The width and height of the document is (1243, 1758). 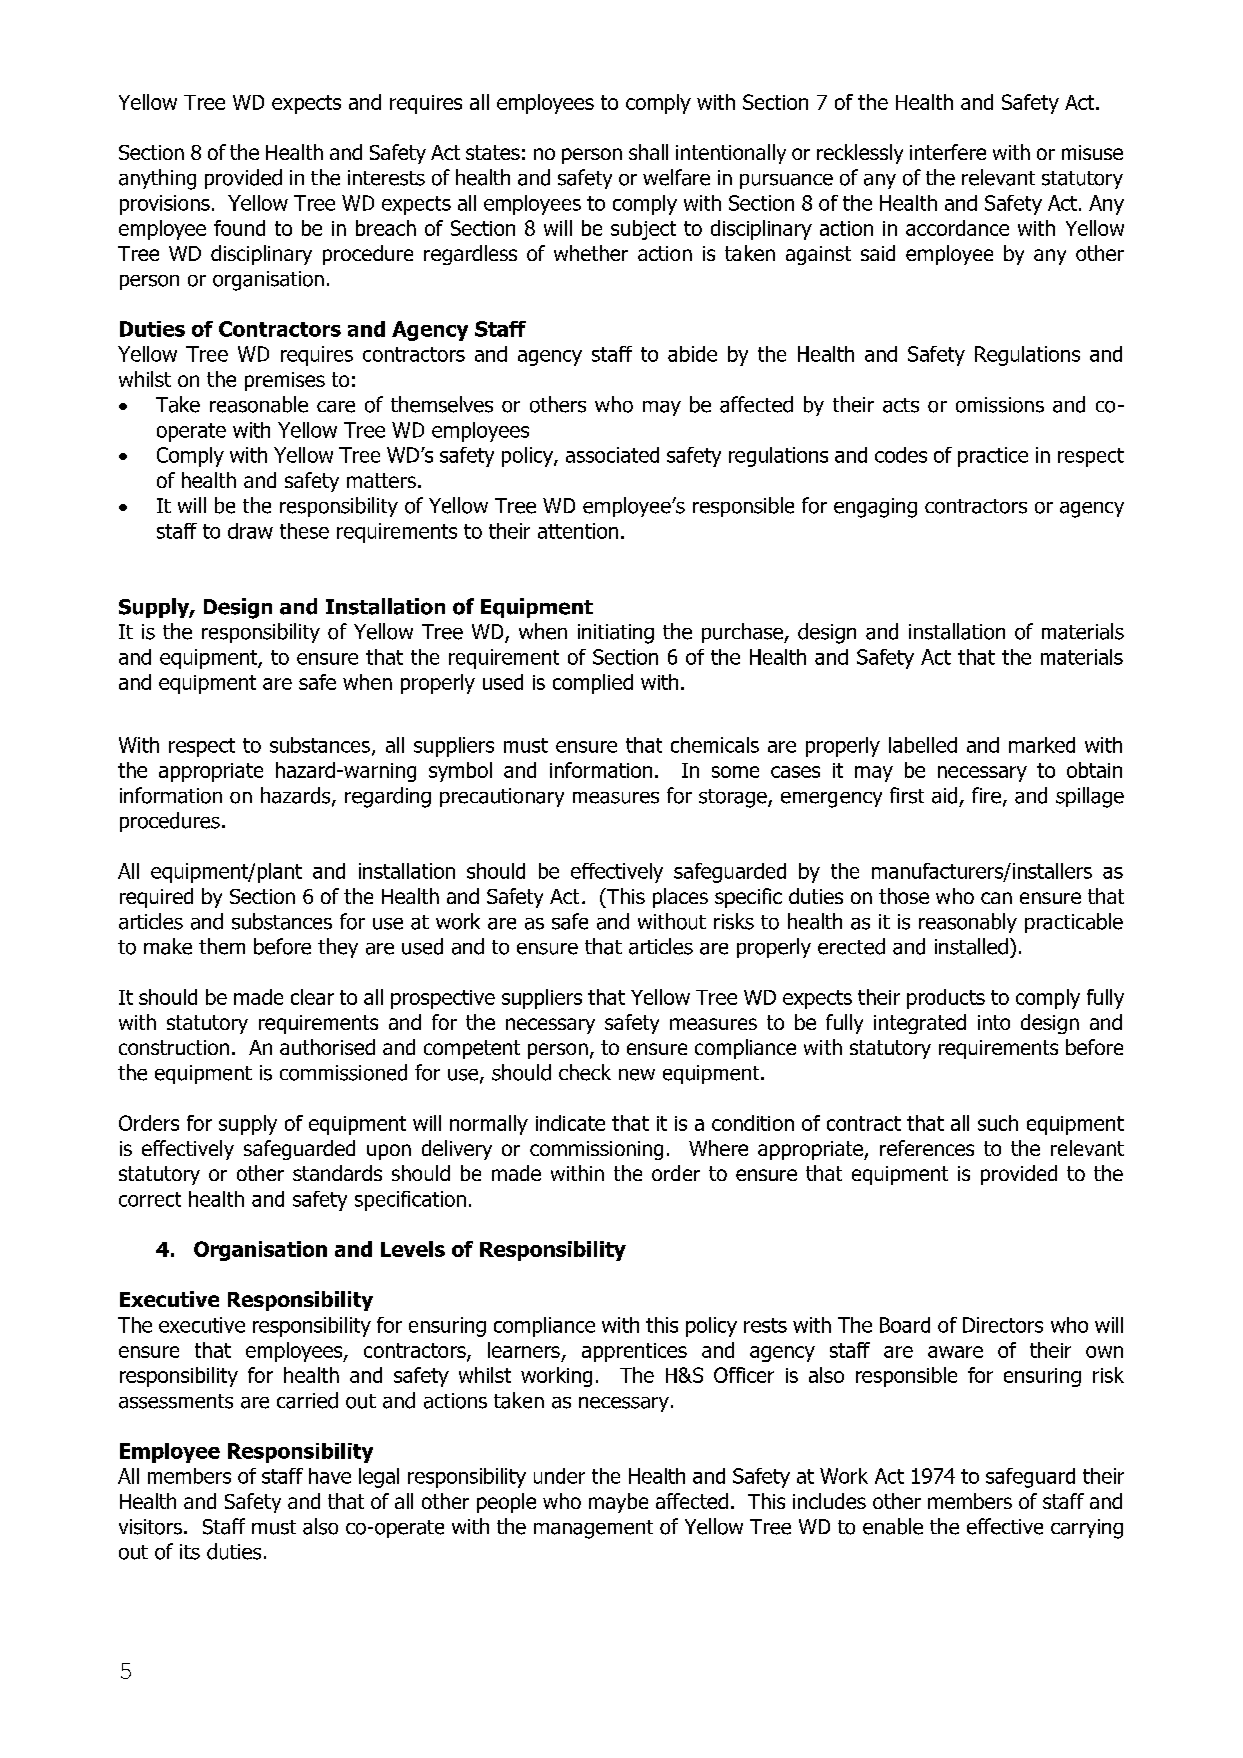 I want to click on accordance, so click(x=957, y=228).
